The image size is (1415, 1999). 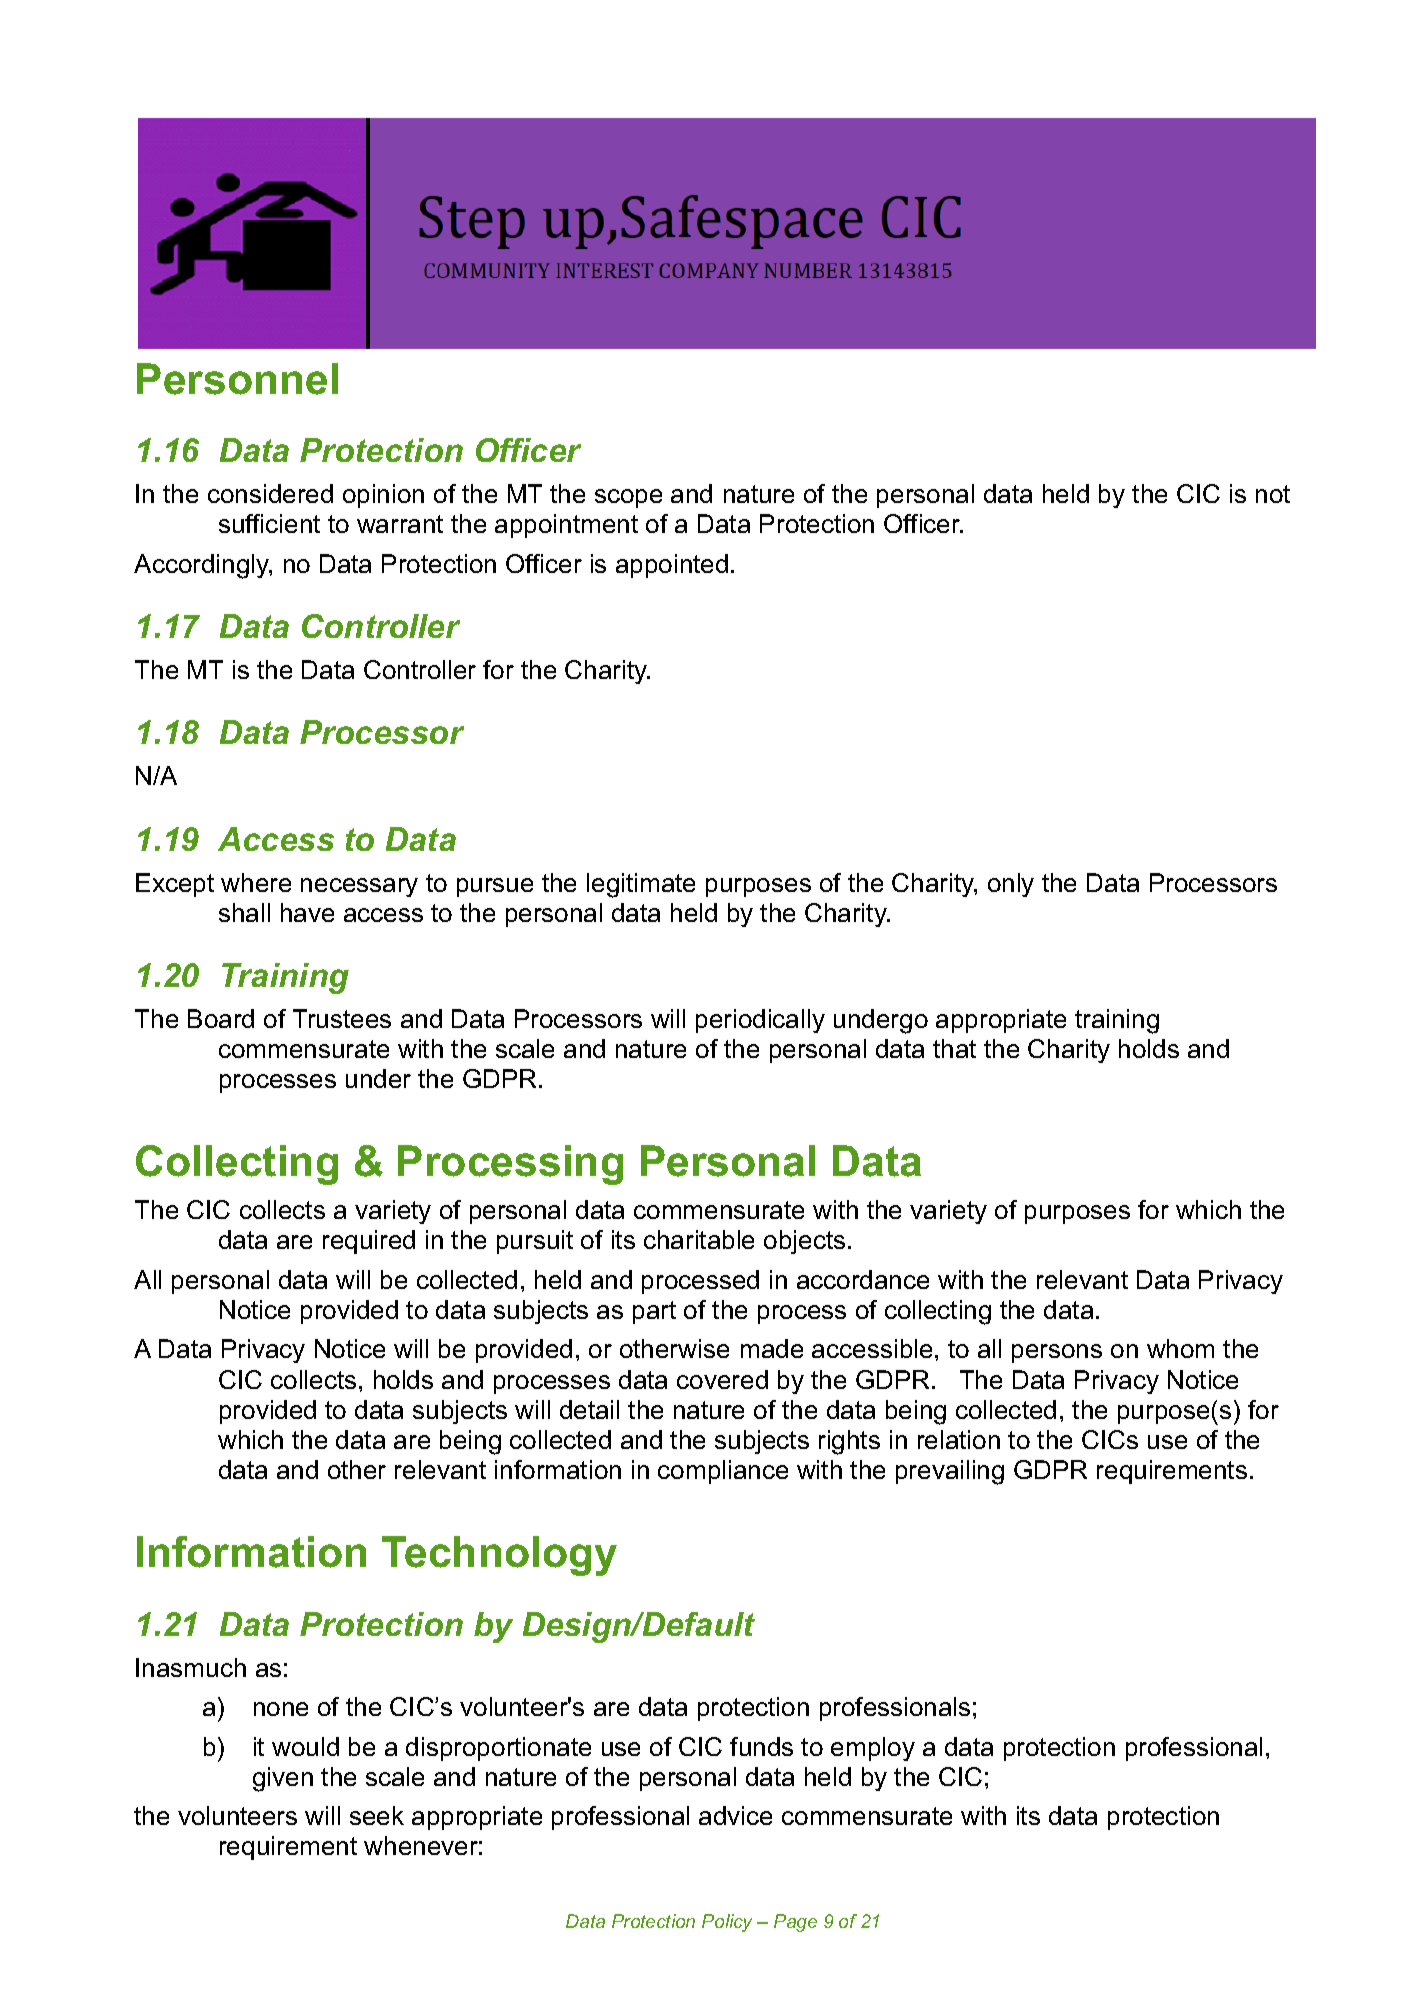 What do you see at coordinates (727, 1923) in the image?
I see `Policy` at bounding box center [727, 1923].
